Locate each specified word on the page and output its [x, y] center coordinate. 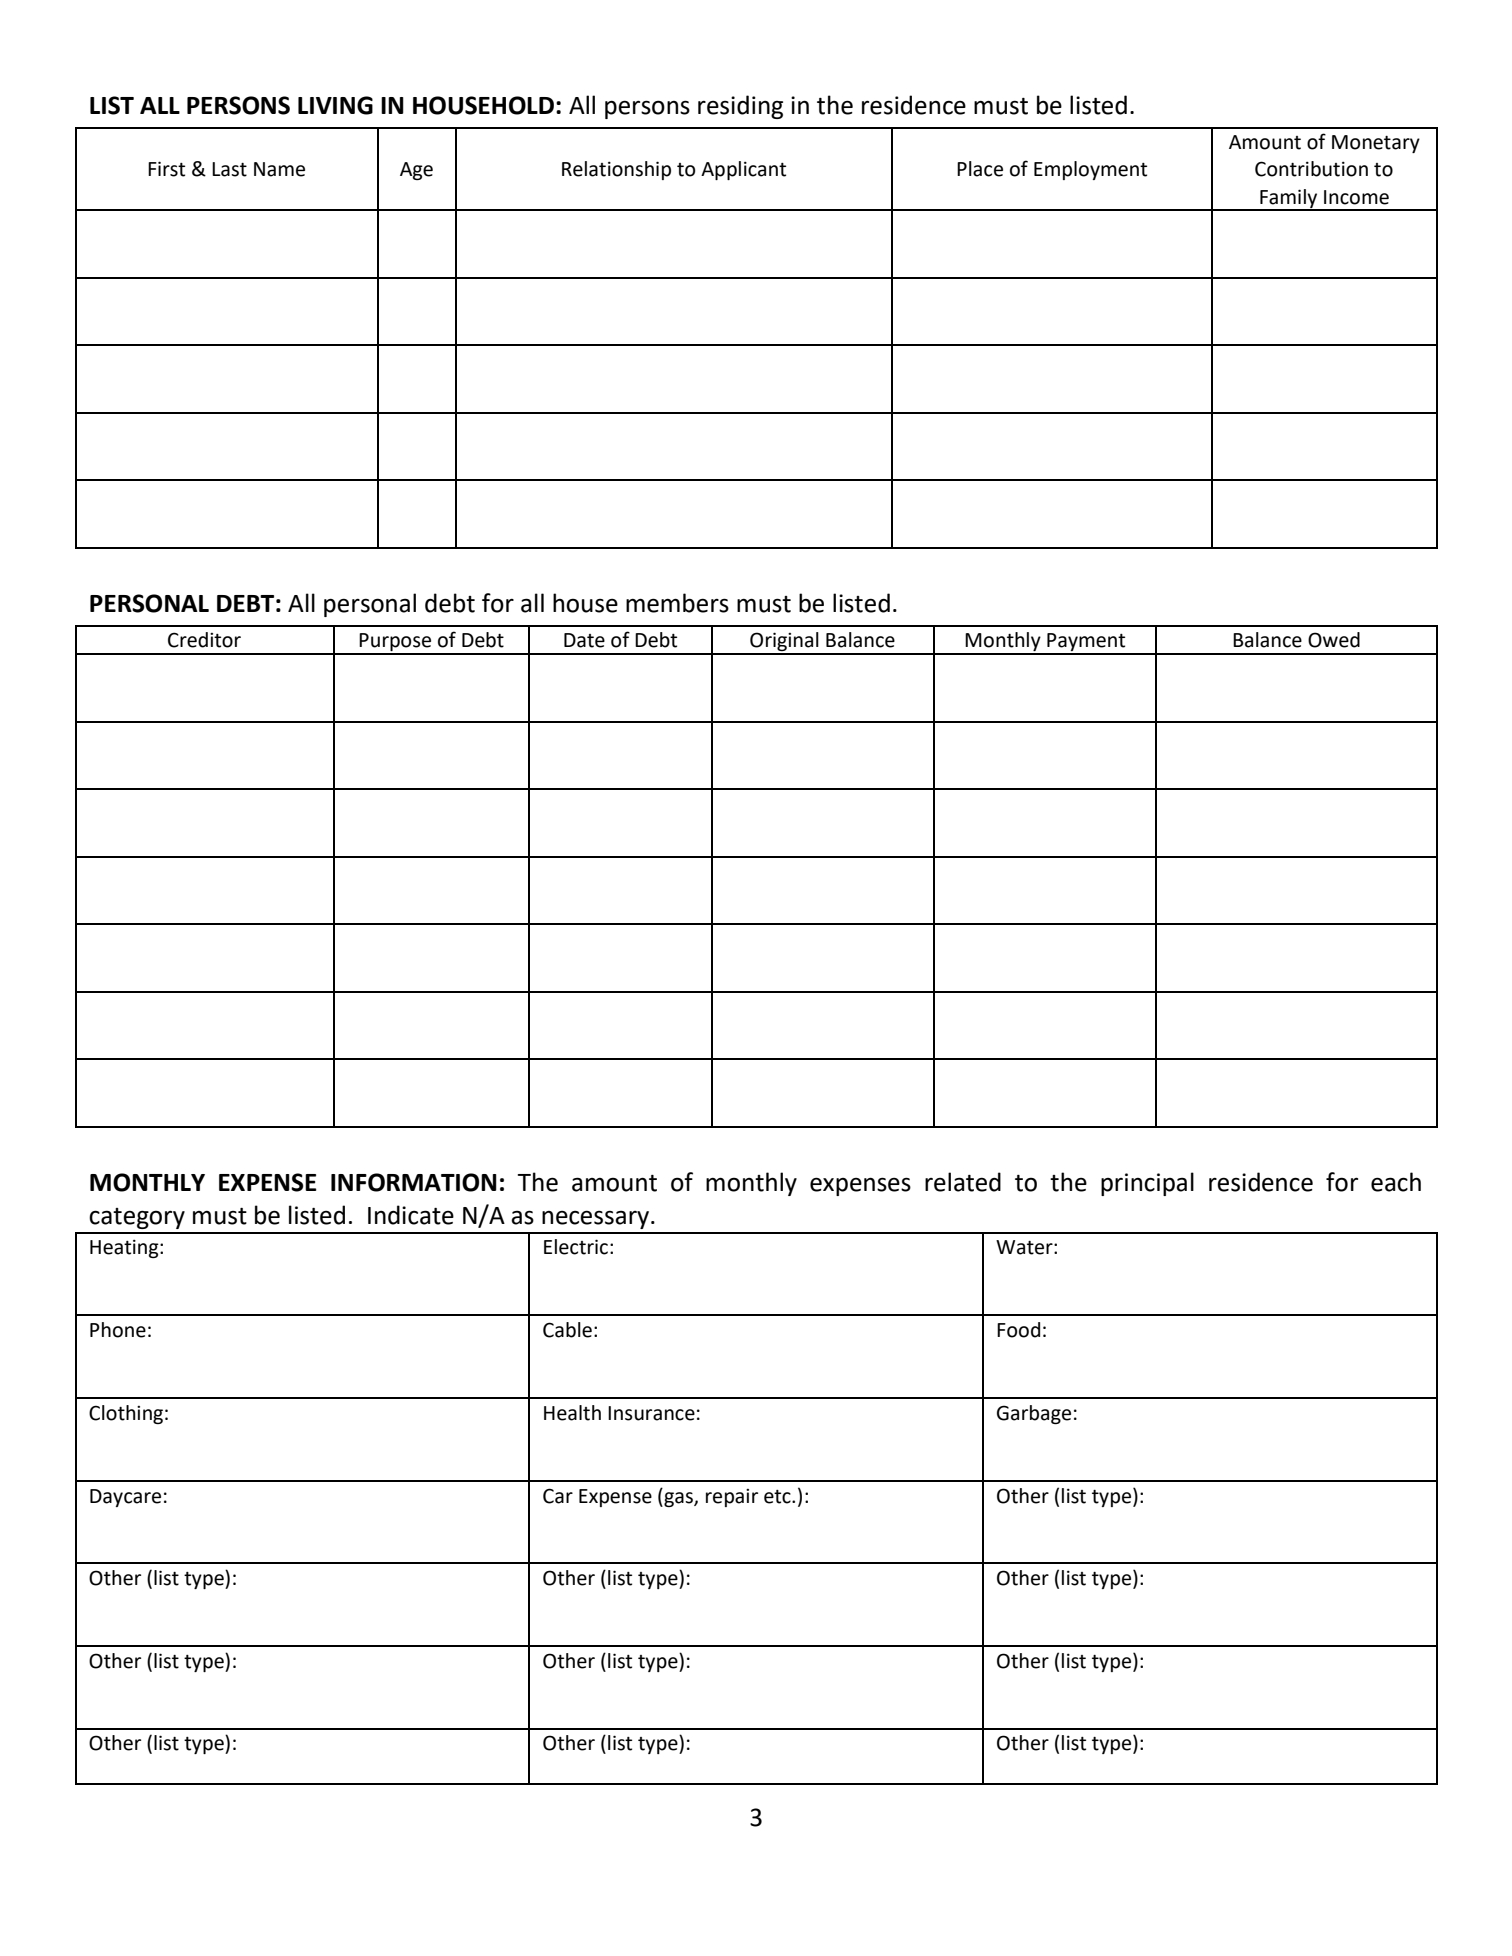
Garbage [1034, 1414]
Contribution [1311, 169]
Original [784, 643]
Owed [1334, 640]
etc [778, 1497]
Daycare [125, 1498]
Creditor [204, 640]
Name [279, 169]
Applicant [743, 170]
